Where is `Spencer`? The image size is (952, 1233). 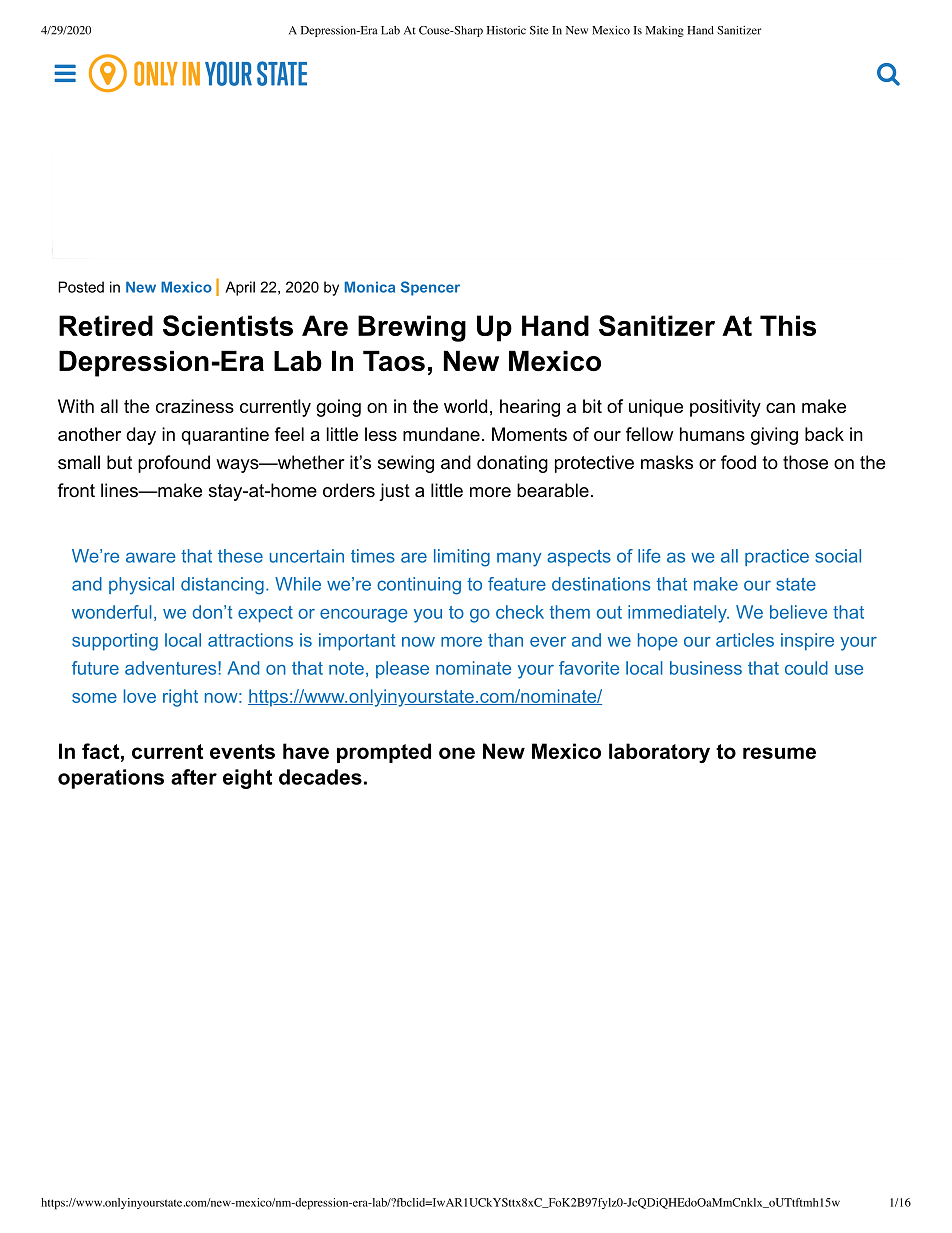 Spencer is located at coordinates (430, 288).
